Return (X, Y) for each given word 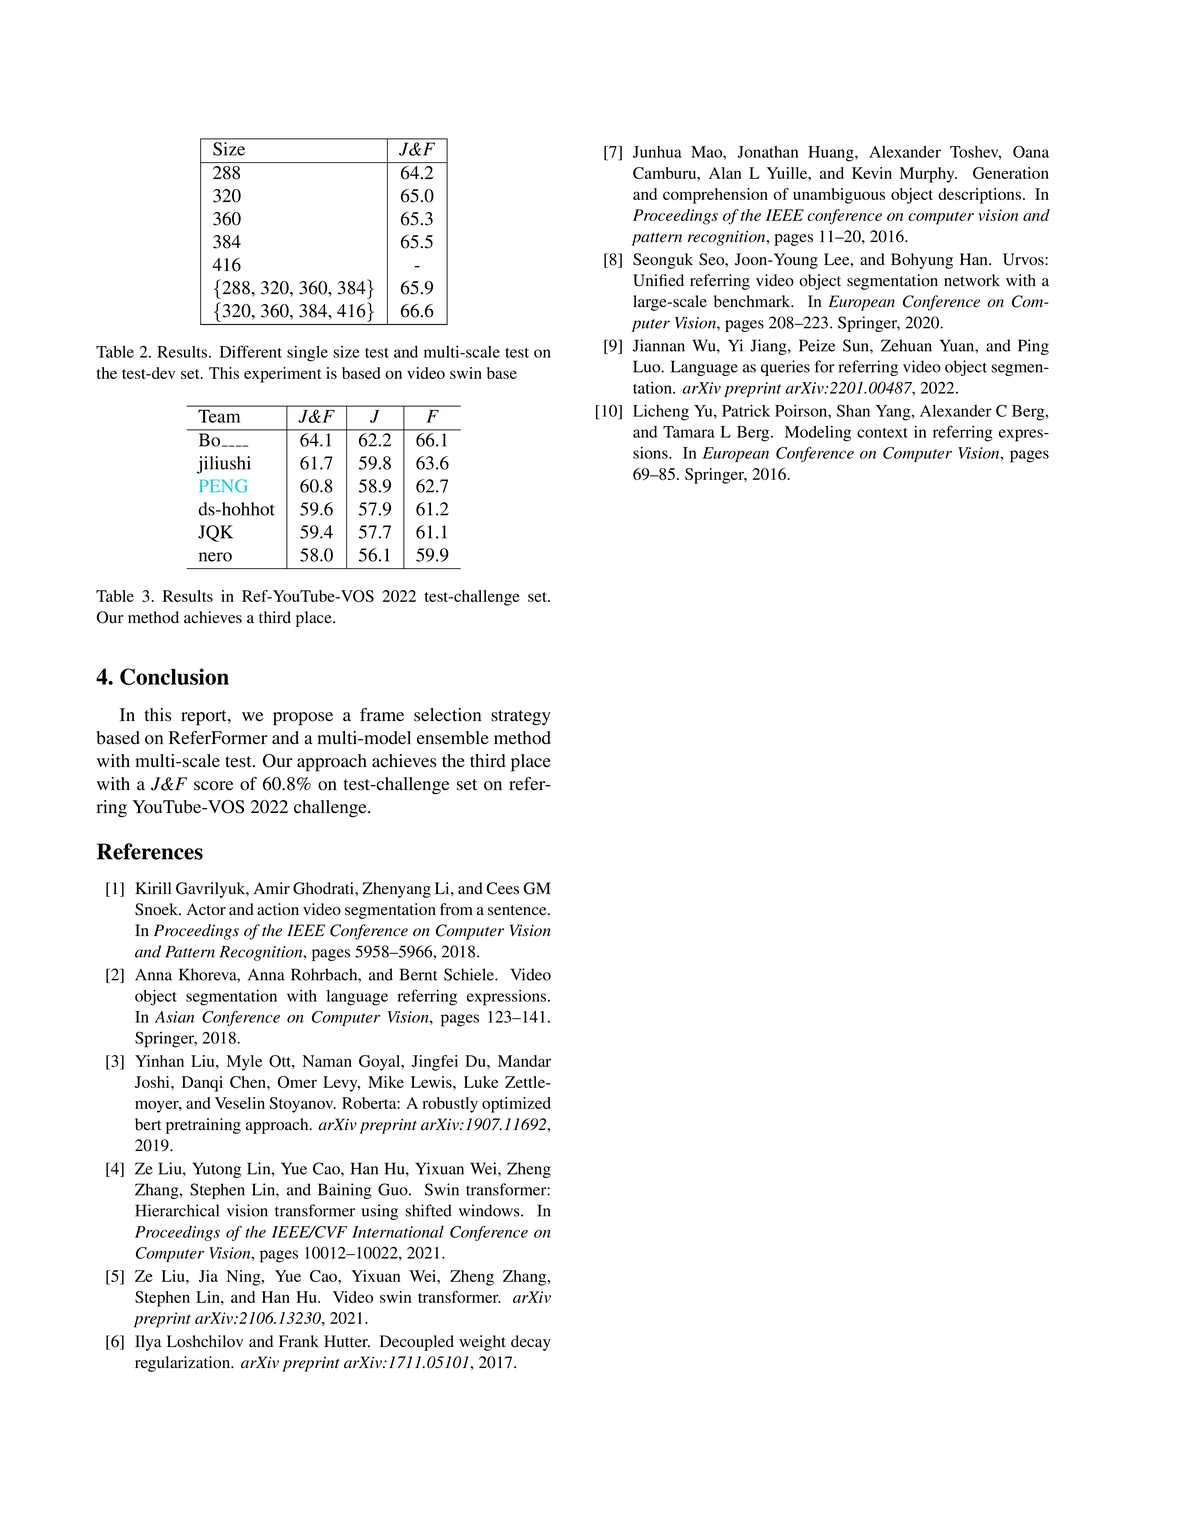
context (882, 433)
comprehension (715, 196)
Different (251, 351)
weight (482, 1343)
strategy (521, 718)
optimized (516, 1105)
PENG (223, 486)
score (214, 786)
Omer (297, 1082)
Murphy (928, 175)
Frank (299, 1341)
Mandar (524, 1061)
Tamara (689, 432)
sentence (518, 910)
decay (531, 1343)
